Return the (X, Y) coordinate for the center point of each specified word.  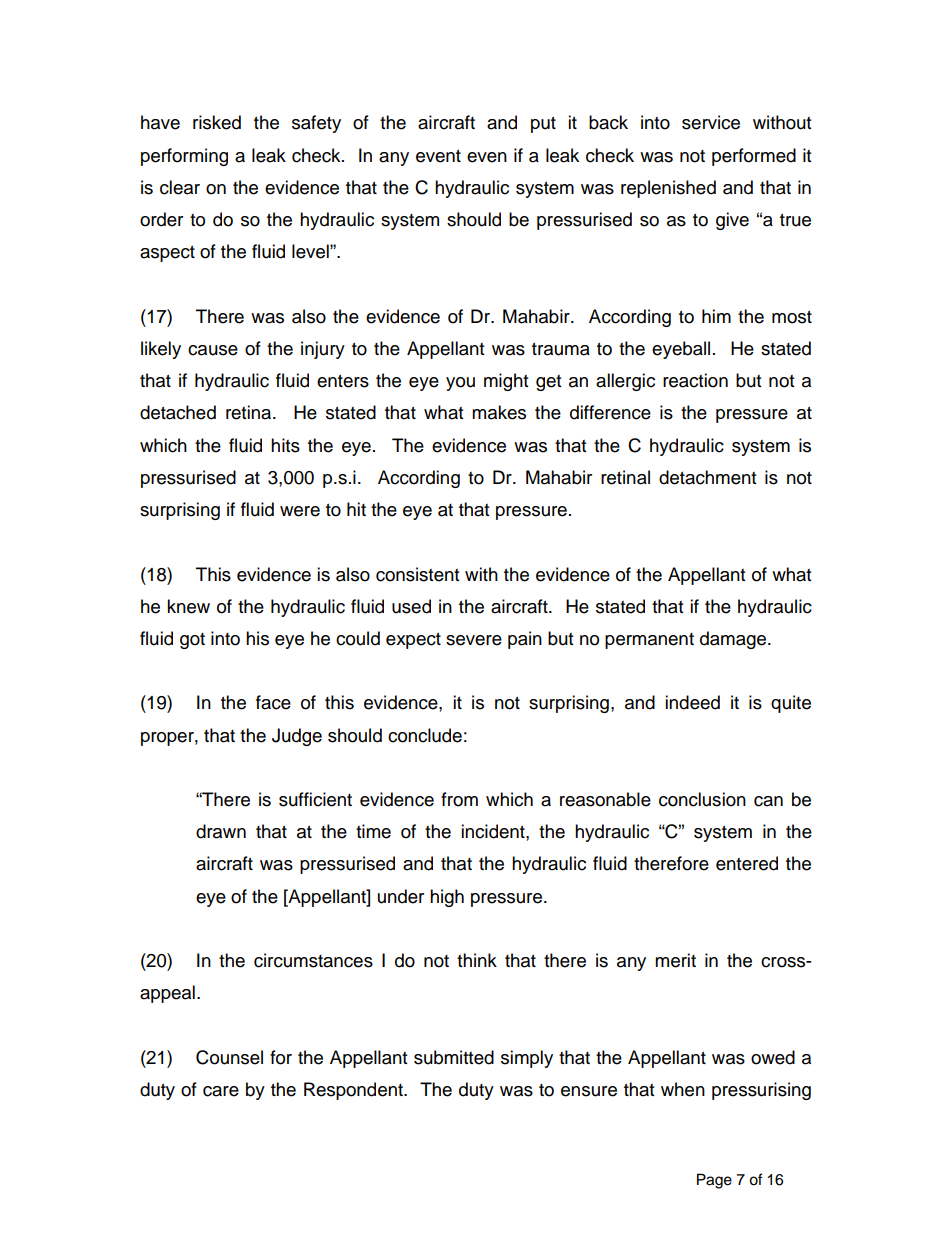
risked (217, 122)
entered (747, 863)
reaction (695, 380)
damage (734, 640)
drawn (221, 831)
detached (178, 412)
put (543, 125)
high (447, 898)
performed (754, 157)
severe (474, 640)
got (192, 641)
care (221, 1091)
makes (499, 412)
